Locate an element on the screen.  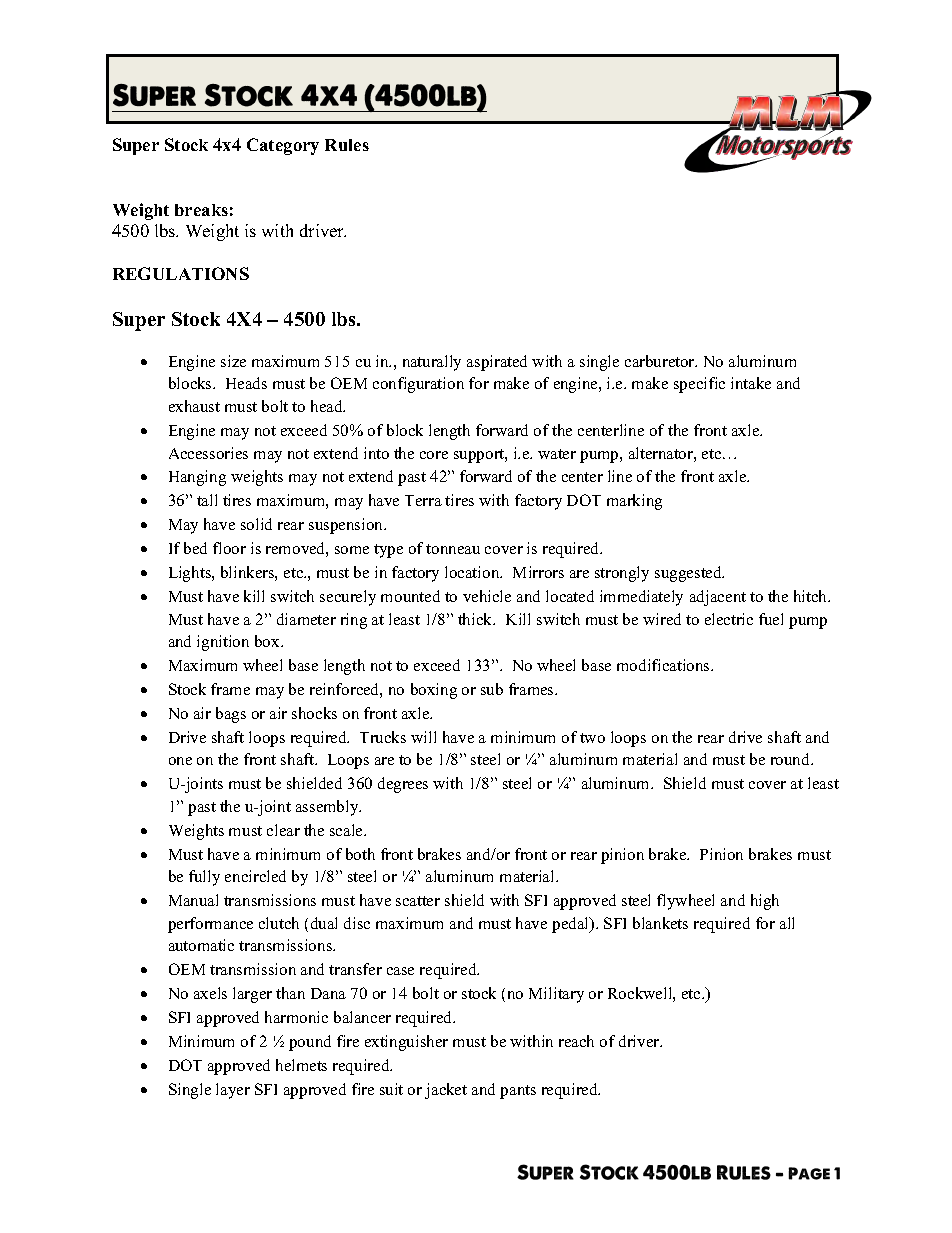
reach is located at coordinates (576, 1041).
